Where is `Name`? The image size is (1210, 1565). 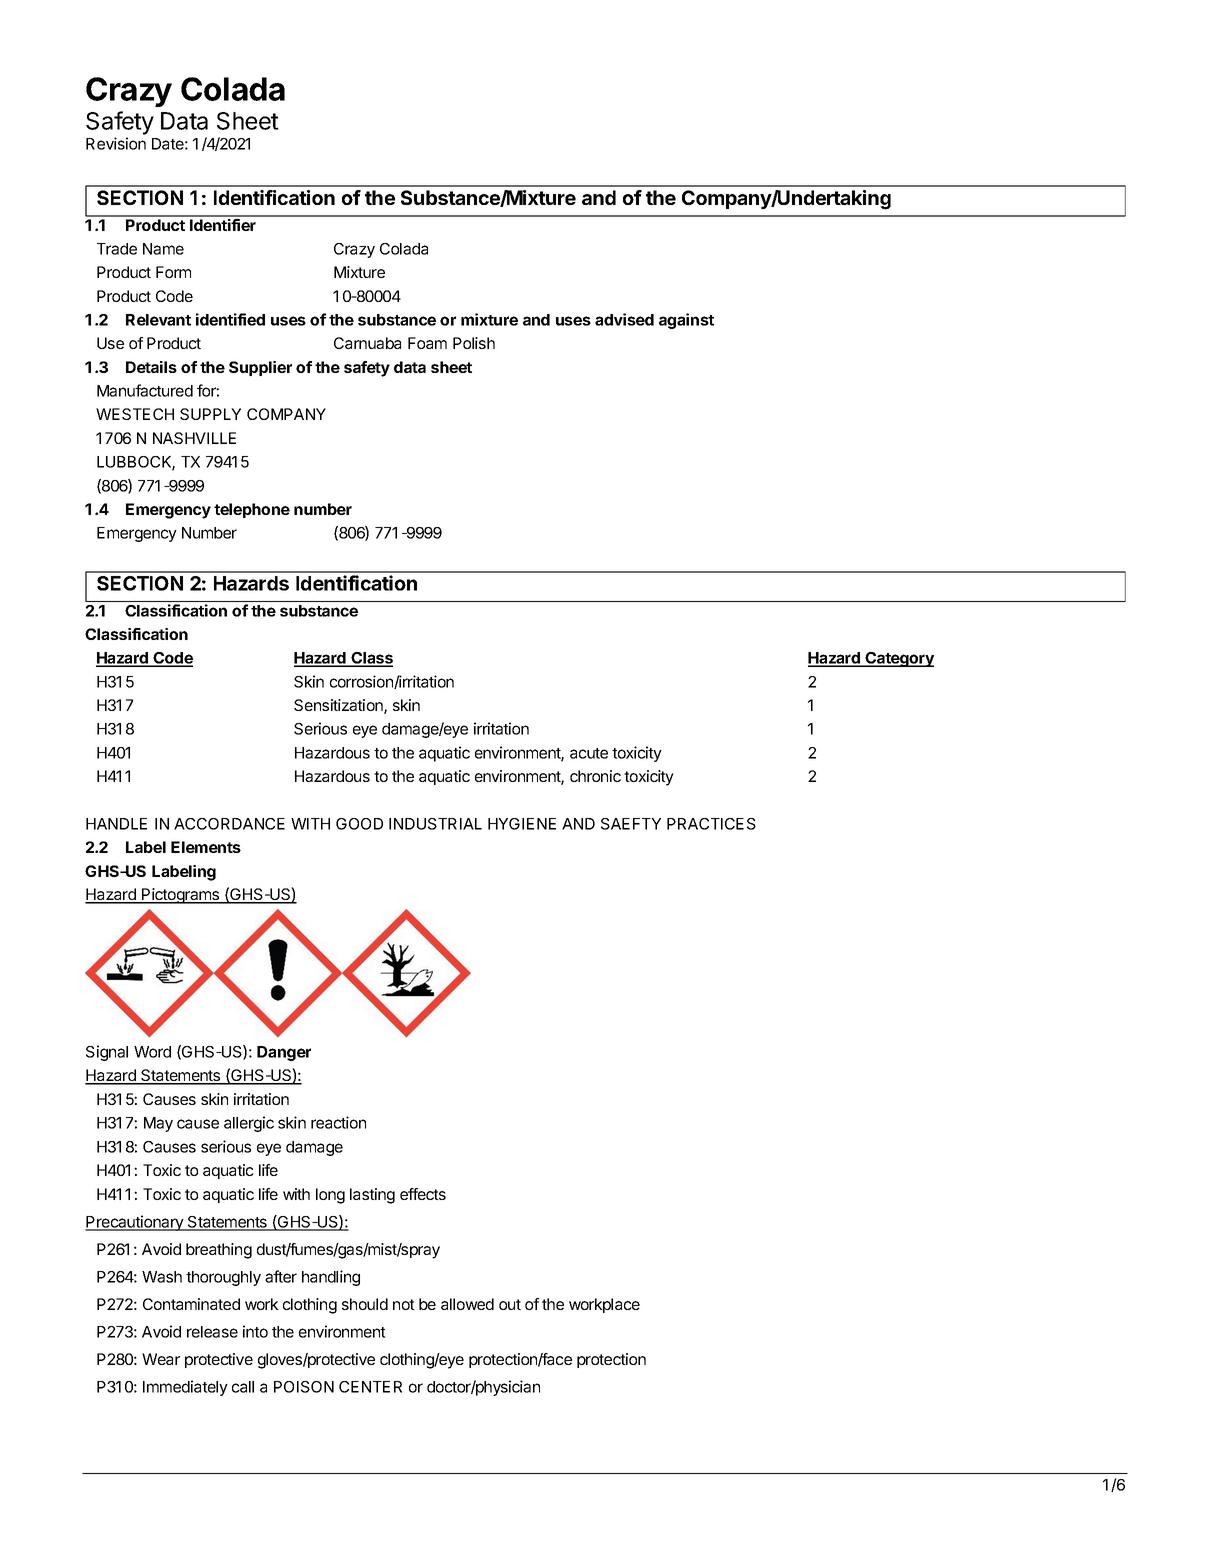
Name is located at coordinates (163, 249).
